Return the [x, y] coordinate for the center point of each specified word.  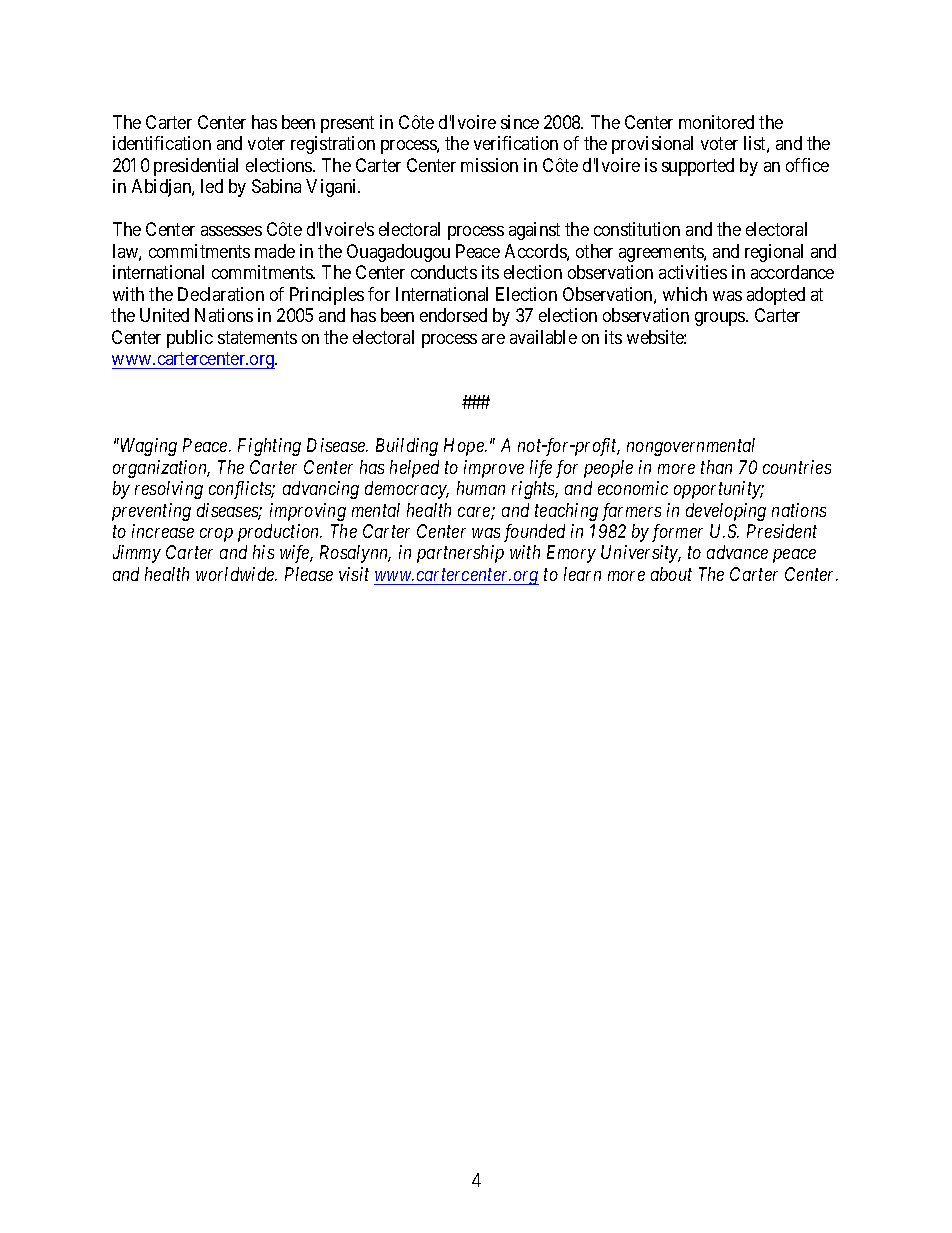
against [534, 231]
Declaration [221, 294]
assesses [231, 231]
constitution [637, 229]
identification [162, 143]
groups [721, 319]
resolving [169, 490]
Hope [465, 447]
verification [516, 143]
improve [494, 469]
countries [797, 467]
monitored [716, 122]
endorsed [453, 315]
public [190, 339]
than [716, 467]
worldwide [236, 574]
